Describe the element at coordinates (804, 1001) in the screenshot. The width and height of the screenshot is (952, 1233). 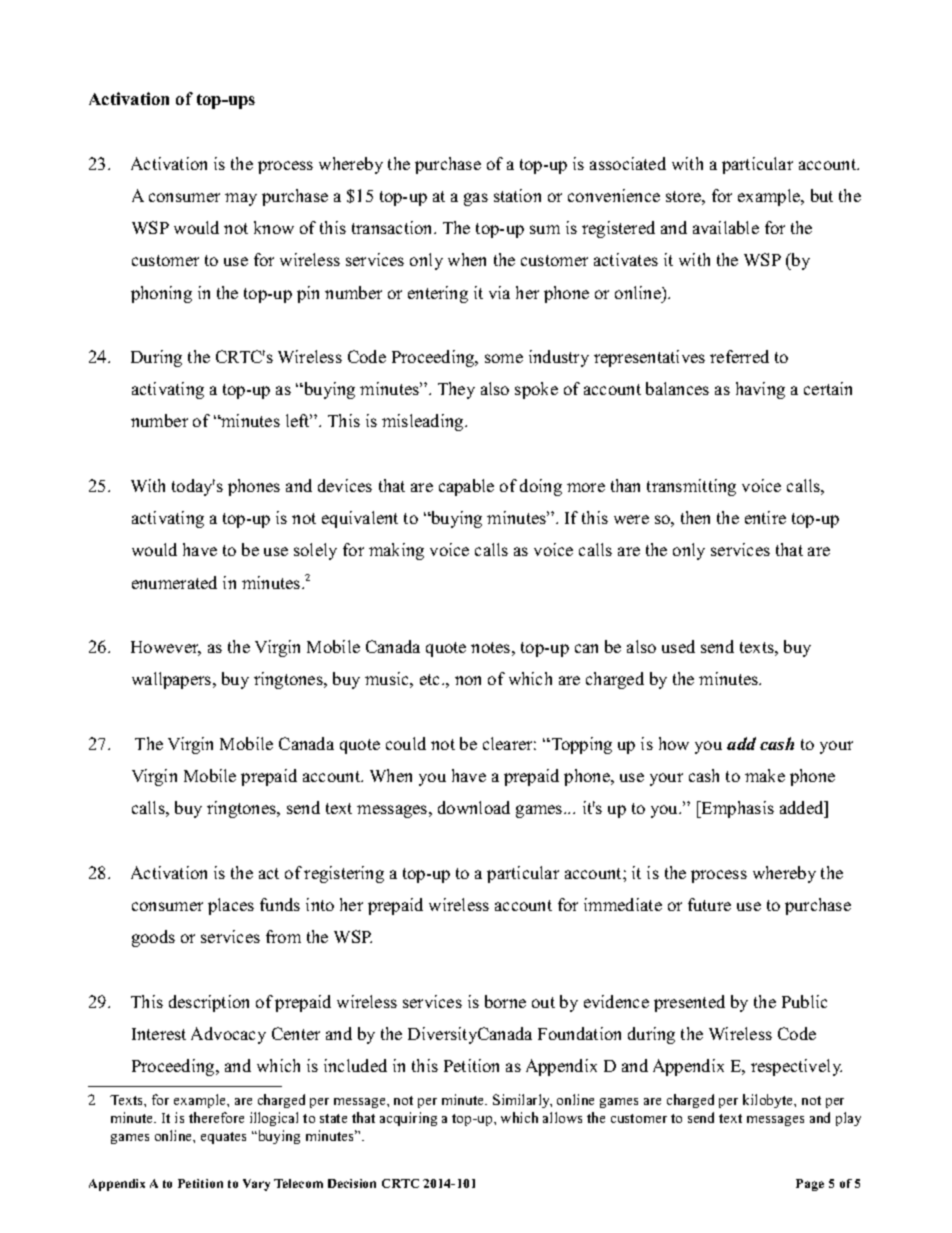
I see `Public` at that location.
